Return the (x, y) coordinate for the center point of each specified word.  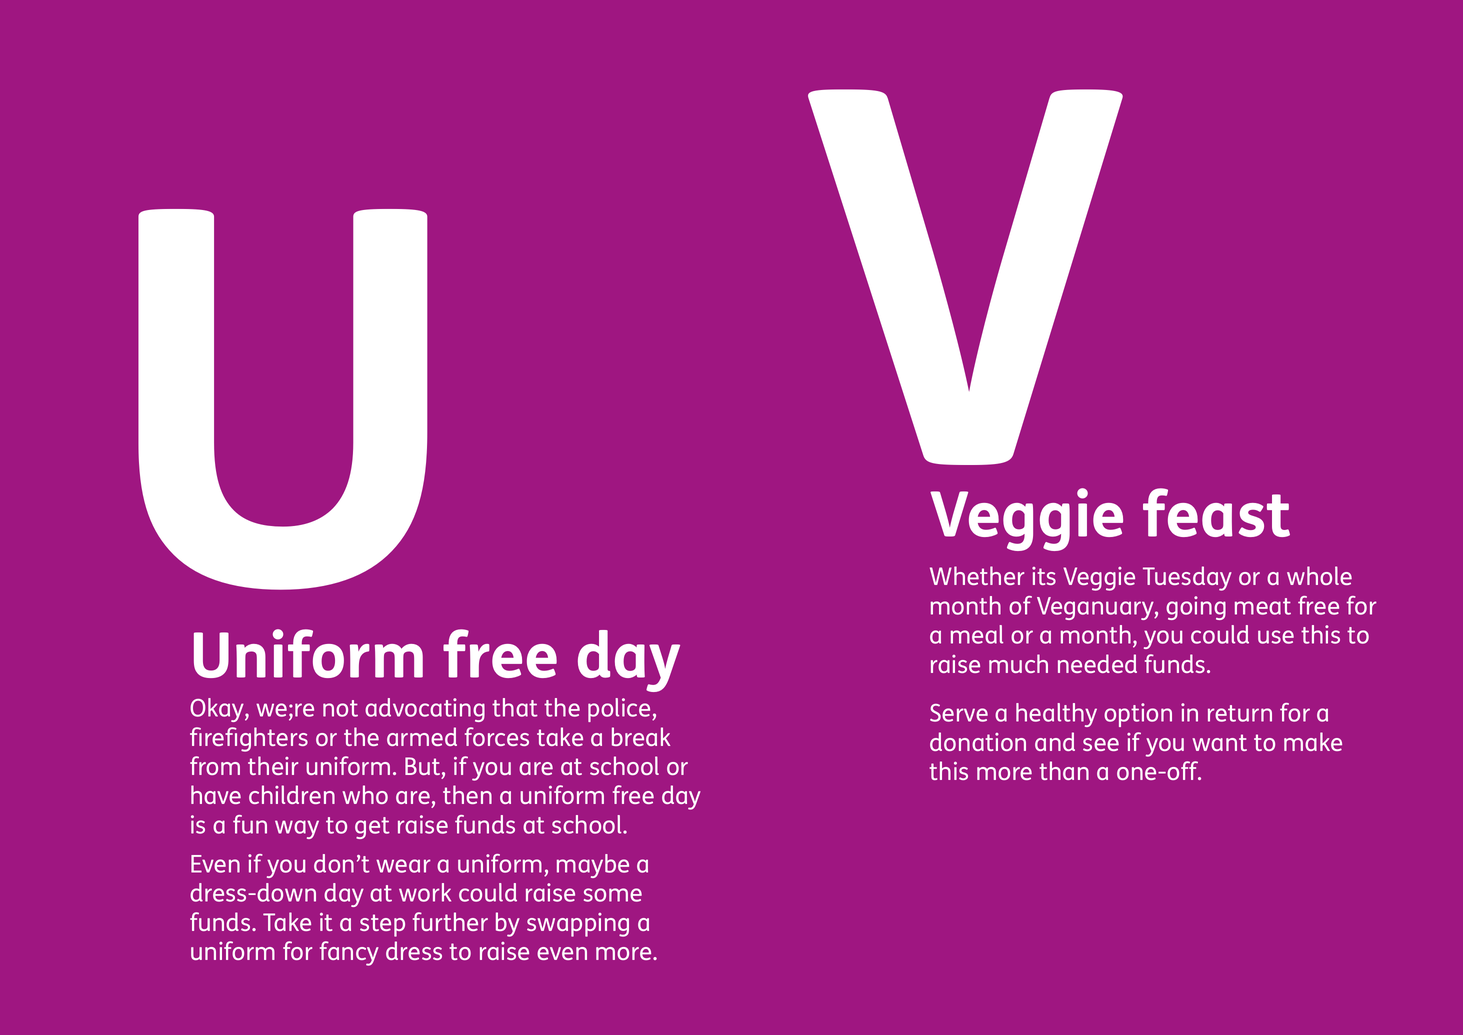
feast (1216, 512)
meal (977, 634)
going (1196, 608)
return (1240, 713)
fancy (349, 953)
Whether (977, 575)
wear (403, 866)
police (620, 710)
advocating (425, 710)
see (1101, 744)
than (1064, 770)
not (340, 708)
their (273, 765)
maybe (593, 866)
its (1044, 576)
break (641, 736)
